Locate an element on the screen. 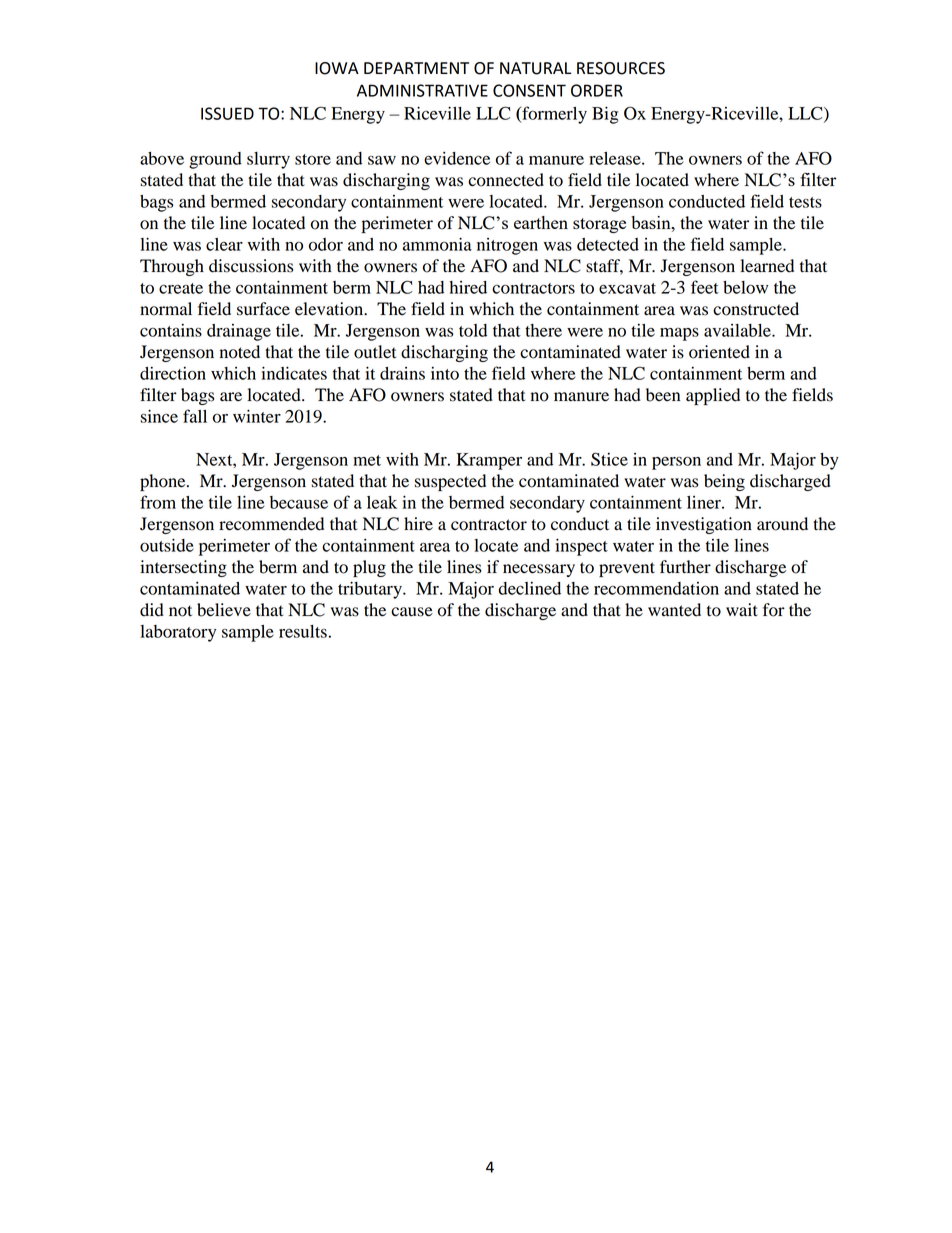 The height and width of the screenshot is (1233, 952). RESOURCES is located at coordinates (621, 68).
